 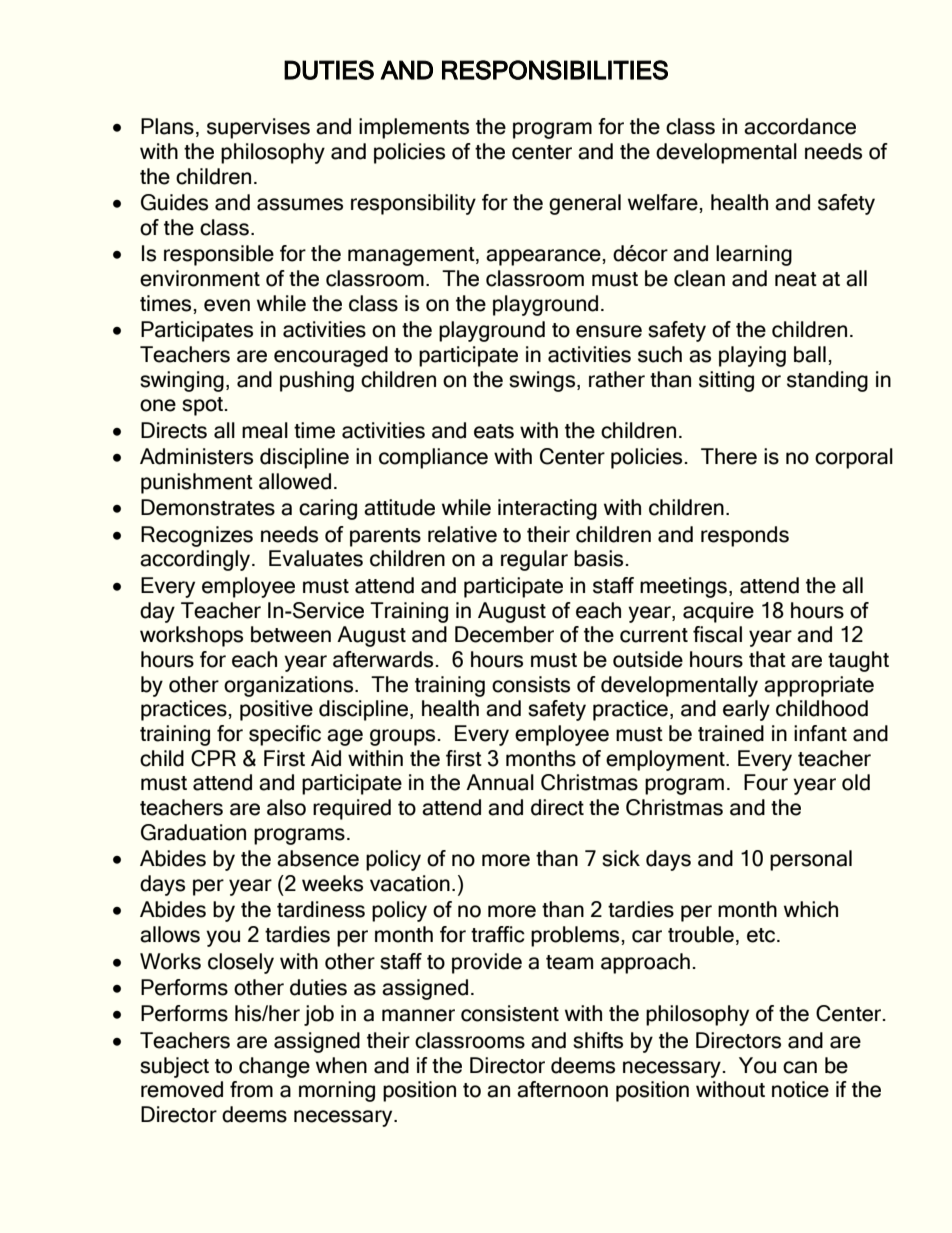 What do you see at coordinates (510, 1013) in the image?
I see `consistent` at bounding box center [510, 1013].
